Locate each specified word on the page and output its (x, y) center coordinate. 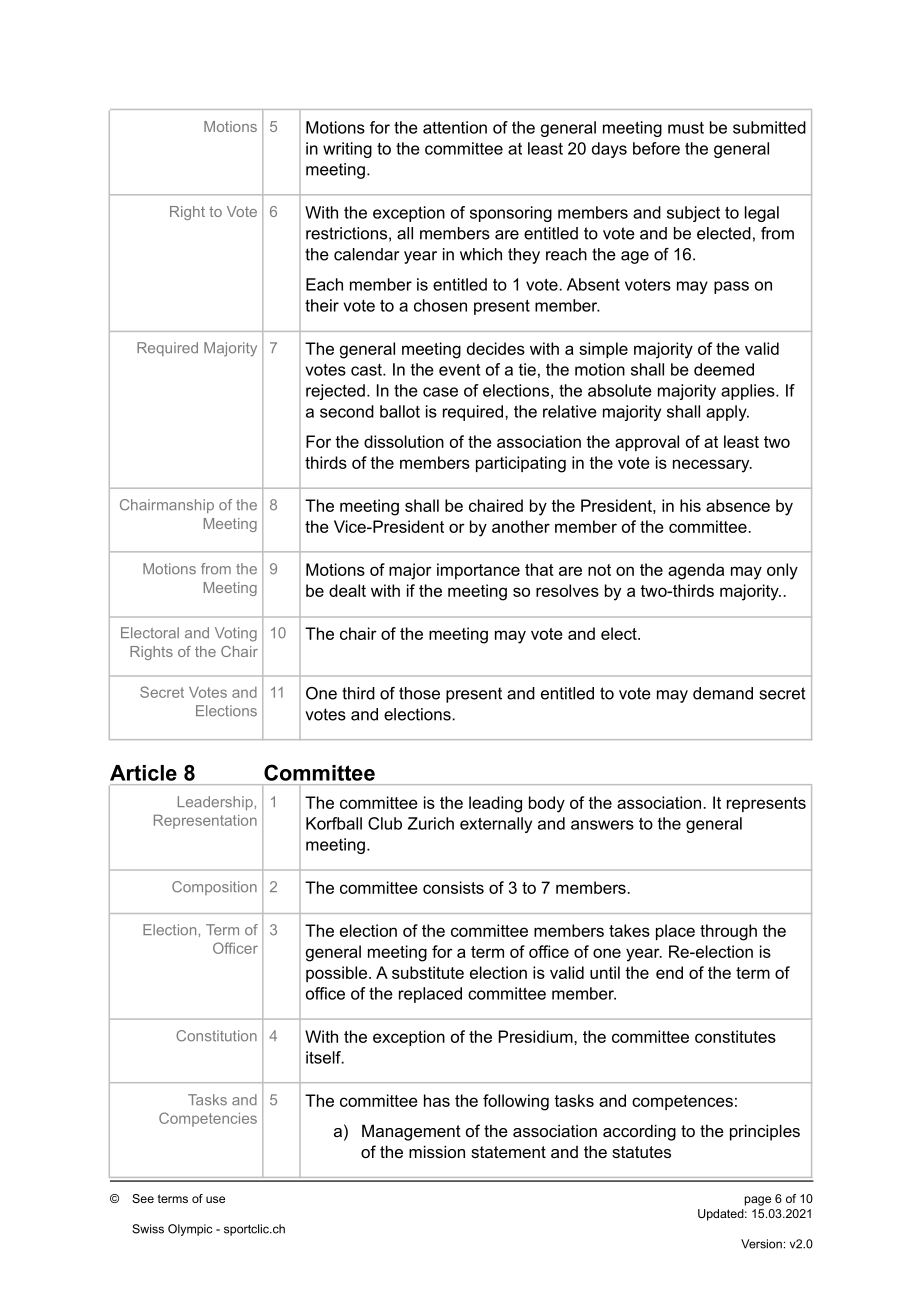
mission (437, 1151)
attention (455, 127)
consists (453, 887)
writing (347, 150)
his (690, 505)
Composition (214, 888)
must (686, 128)
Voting (236, 634)
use (215, 1199)
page (758, 1201)
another (521, 526)
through (728, 932)
